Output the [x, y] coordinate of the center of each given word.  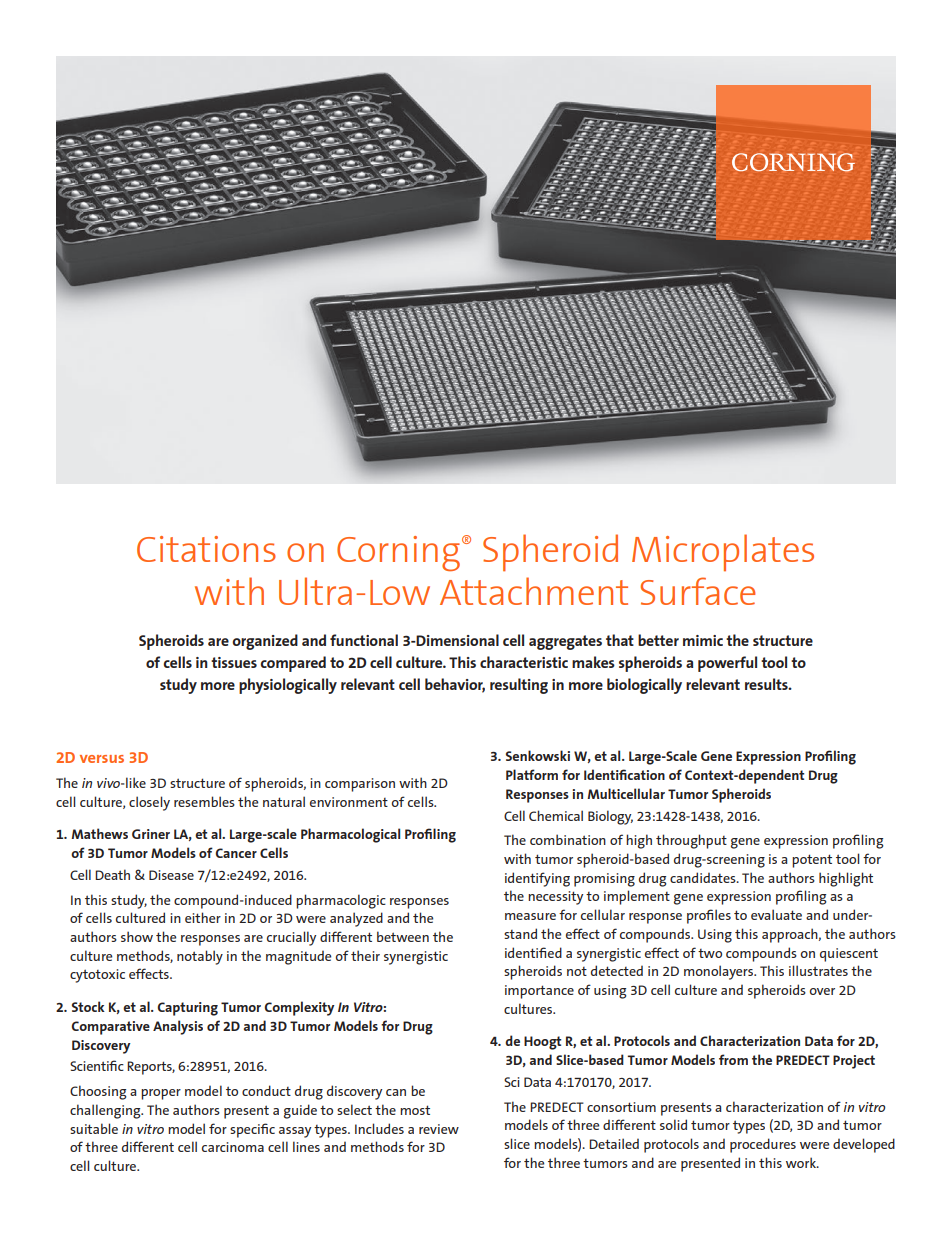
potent [812, 861]
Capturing [187, 1009]
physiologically [288, 686]
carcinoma [233, 1147]
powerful [727, 664]
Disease [171, 875]
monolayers [720, 972]
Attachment [534, 591]
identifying [537, 879]
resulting [519, 686]
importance [539, 992]
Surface [697, 591]
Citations [206, 549]
